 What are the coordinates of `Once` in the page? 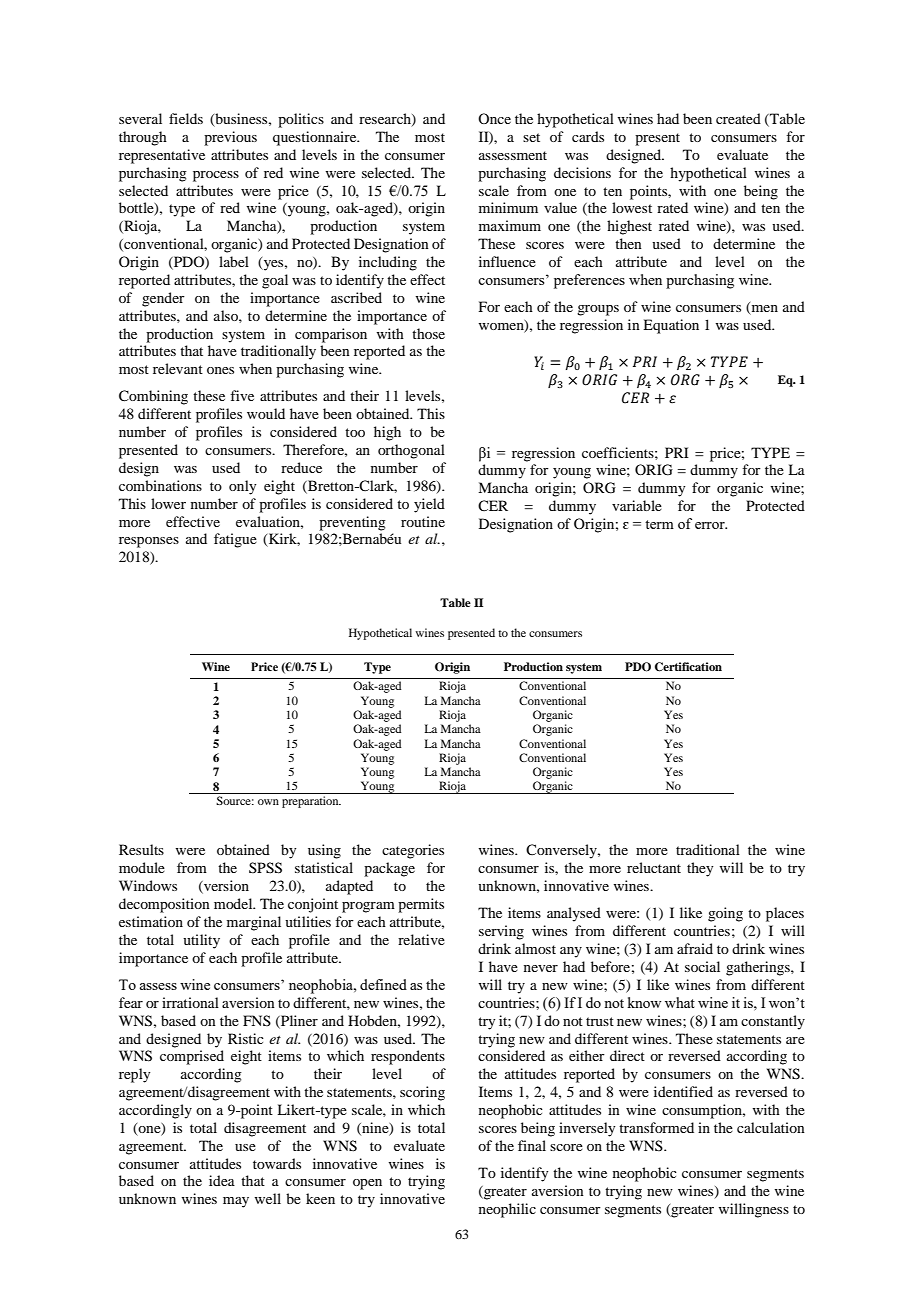 It's located at (494, 118).
